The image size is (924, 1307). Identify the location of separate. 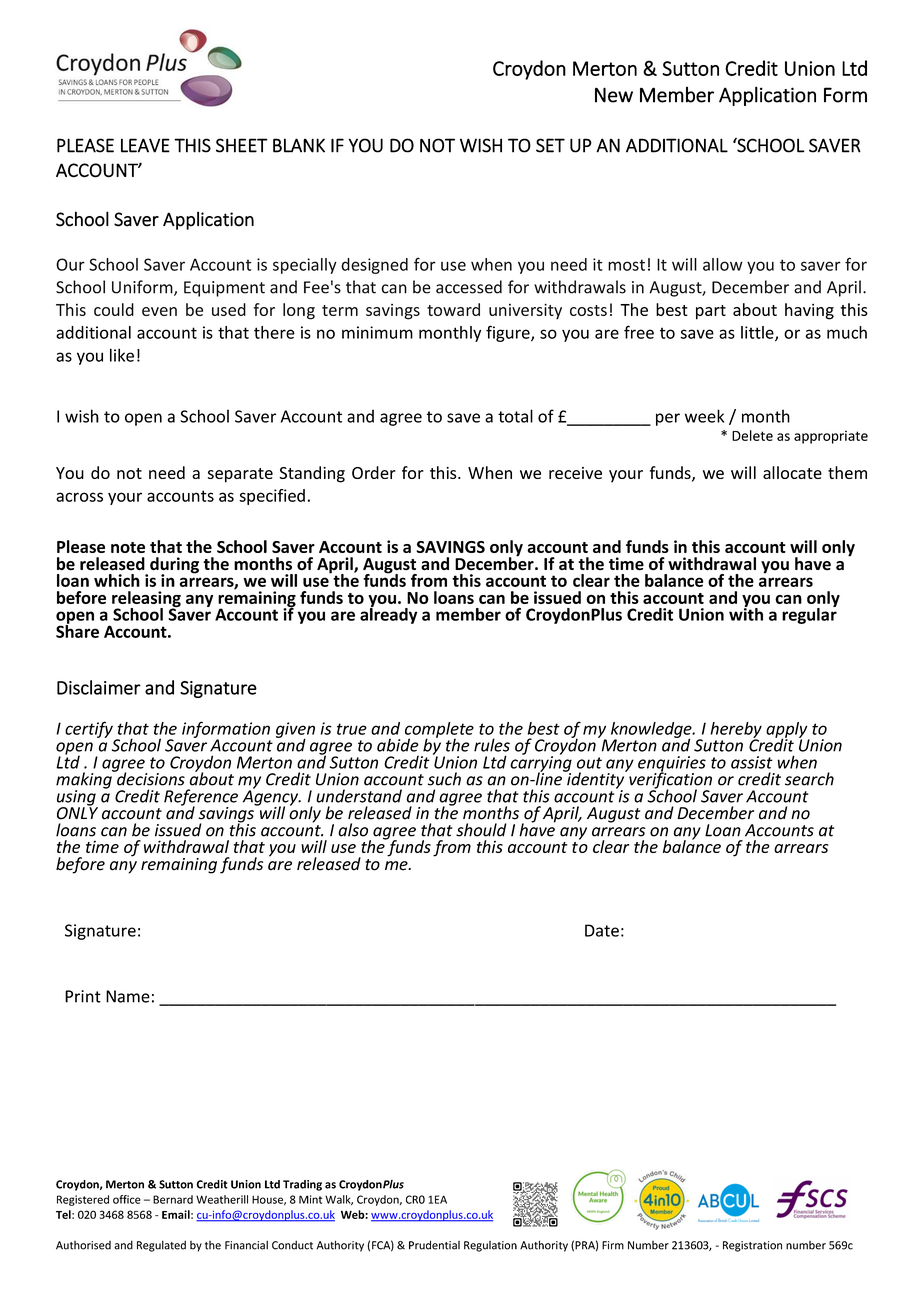
(240, 475).
